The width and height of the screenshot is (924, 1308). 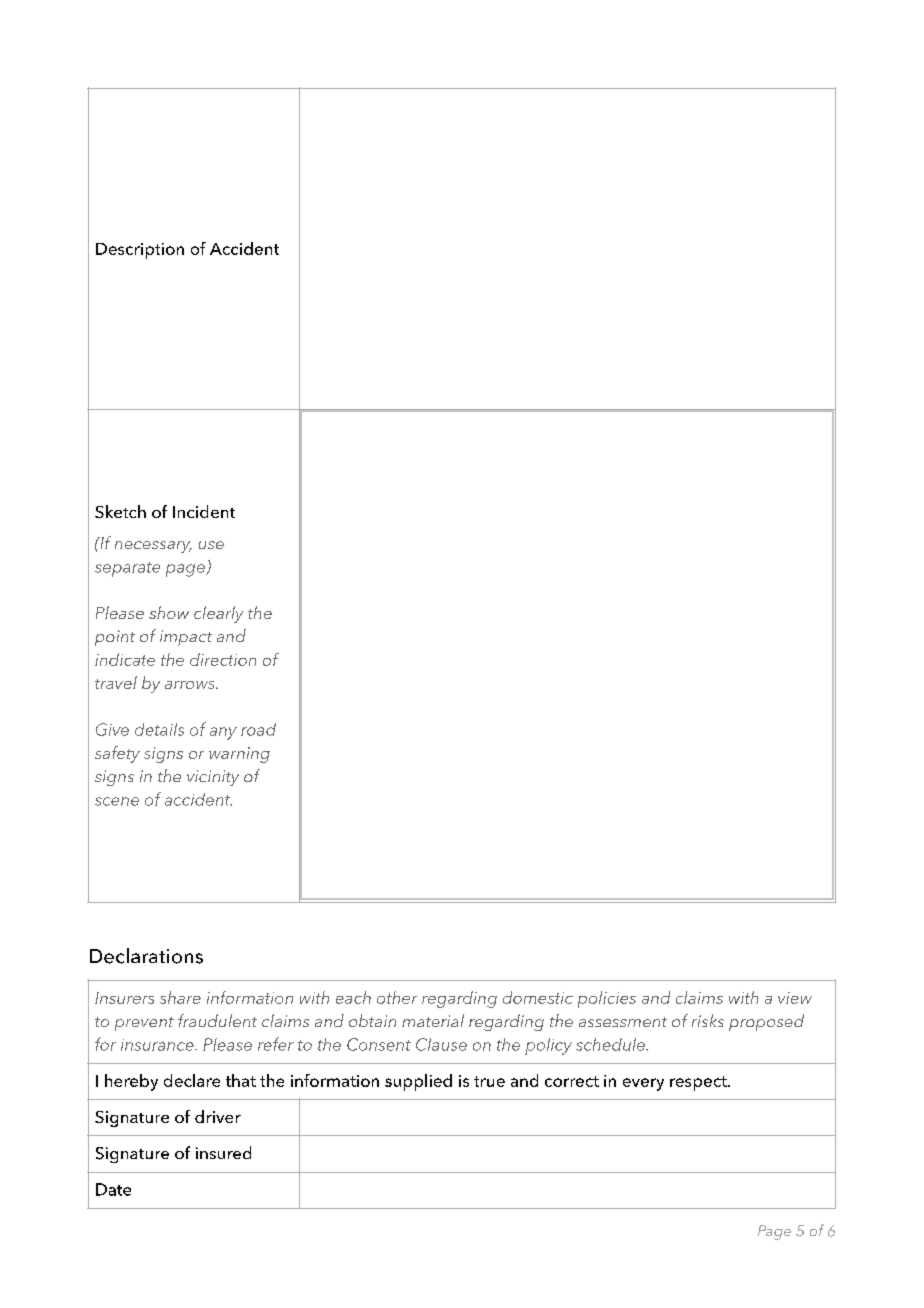 I want to click on view, so click(x=795, y=998).
